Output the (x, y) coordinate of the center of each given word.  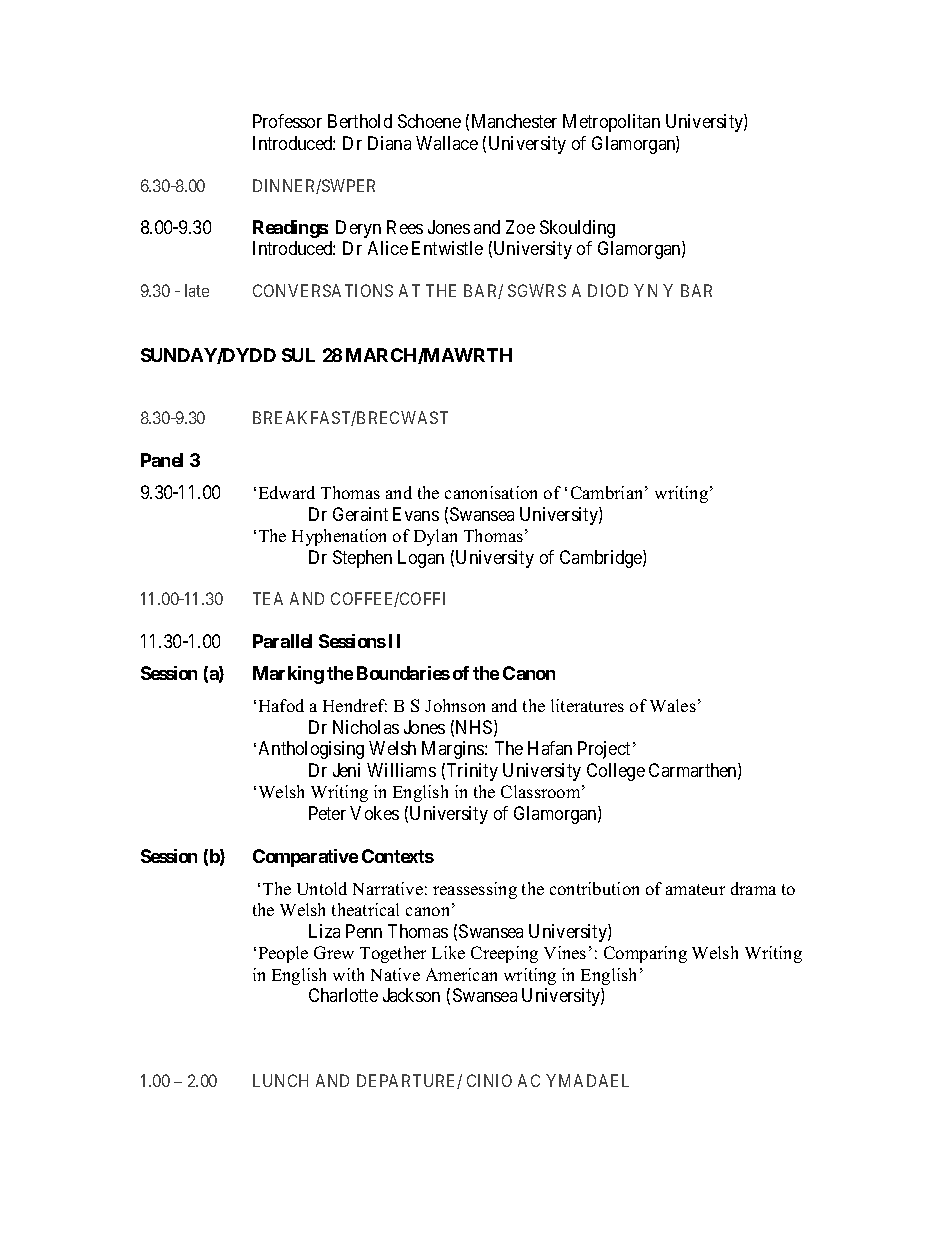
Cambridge (602, 559)
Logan (421, 559)
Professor (287, 121)
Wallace (447, 143)
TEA (268, 598)
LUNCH (280, 1080)
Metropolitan (611, 123)
